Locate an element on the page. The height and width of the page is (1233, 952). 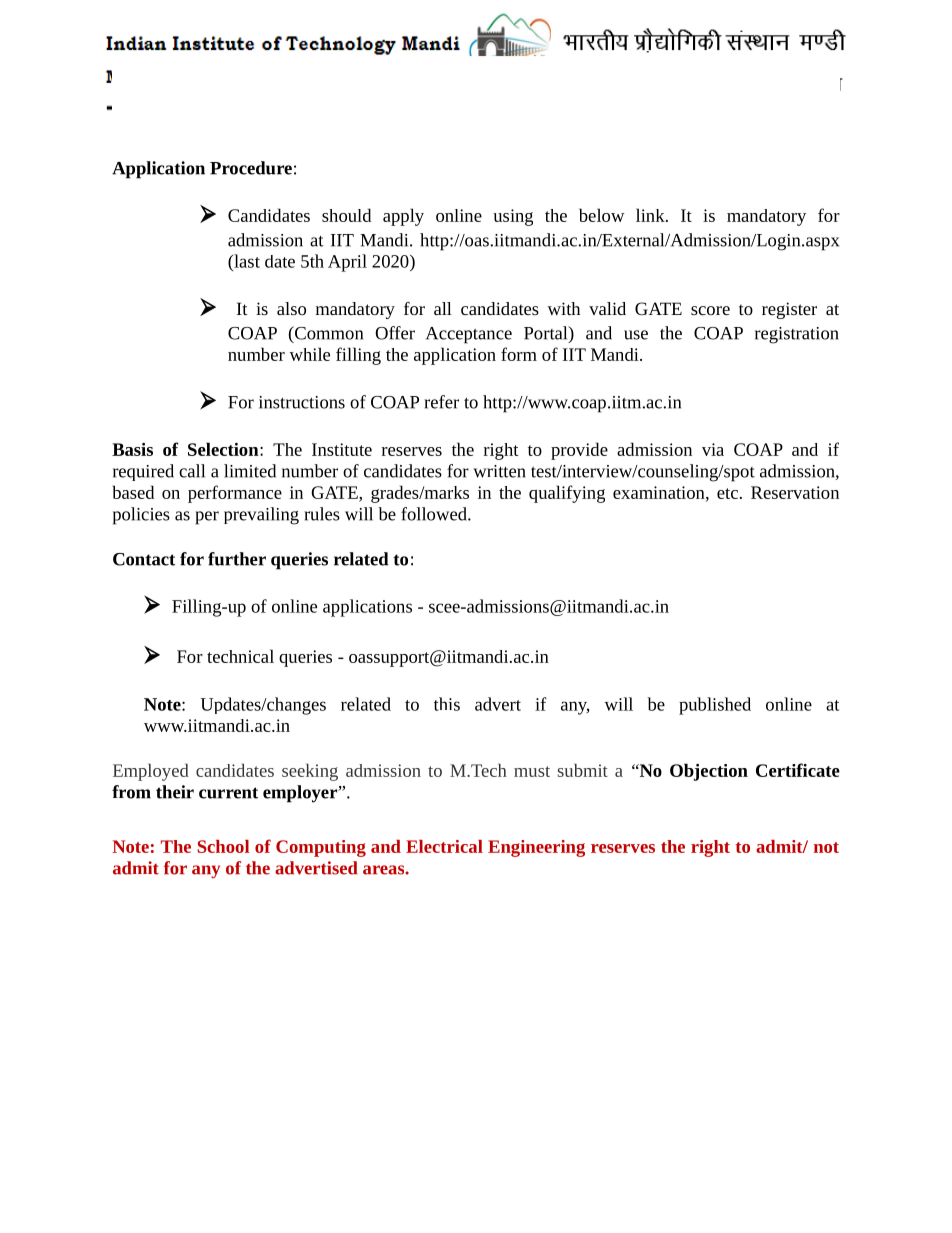
this is located at coordinates (447, 704).
